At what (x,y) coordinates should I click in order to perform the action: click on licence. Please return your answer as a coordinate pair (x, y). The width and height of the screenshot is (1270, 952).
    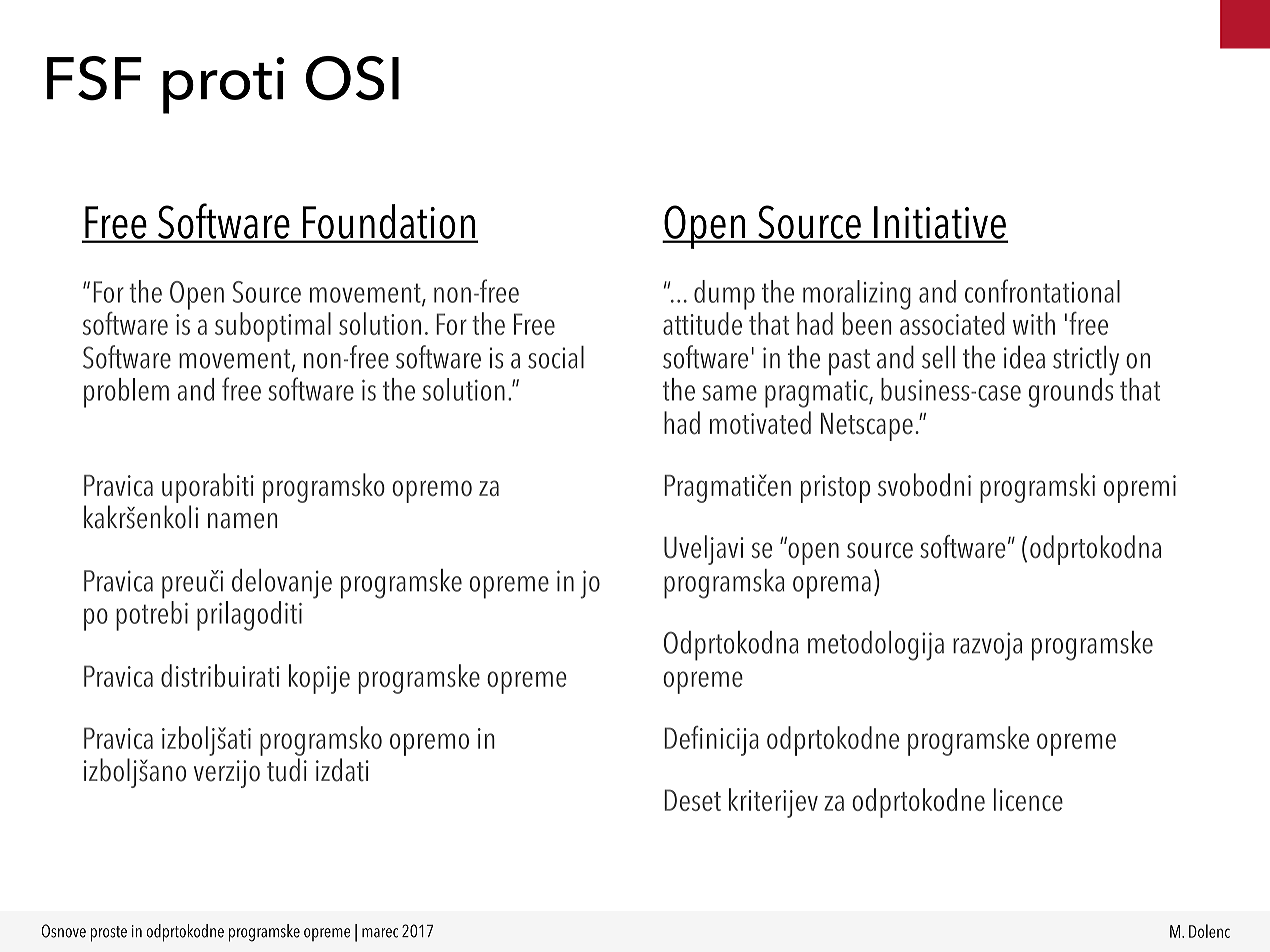
    Looking at the image, I should click on (1028, 799).
